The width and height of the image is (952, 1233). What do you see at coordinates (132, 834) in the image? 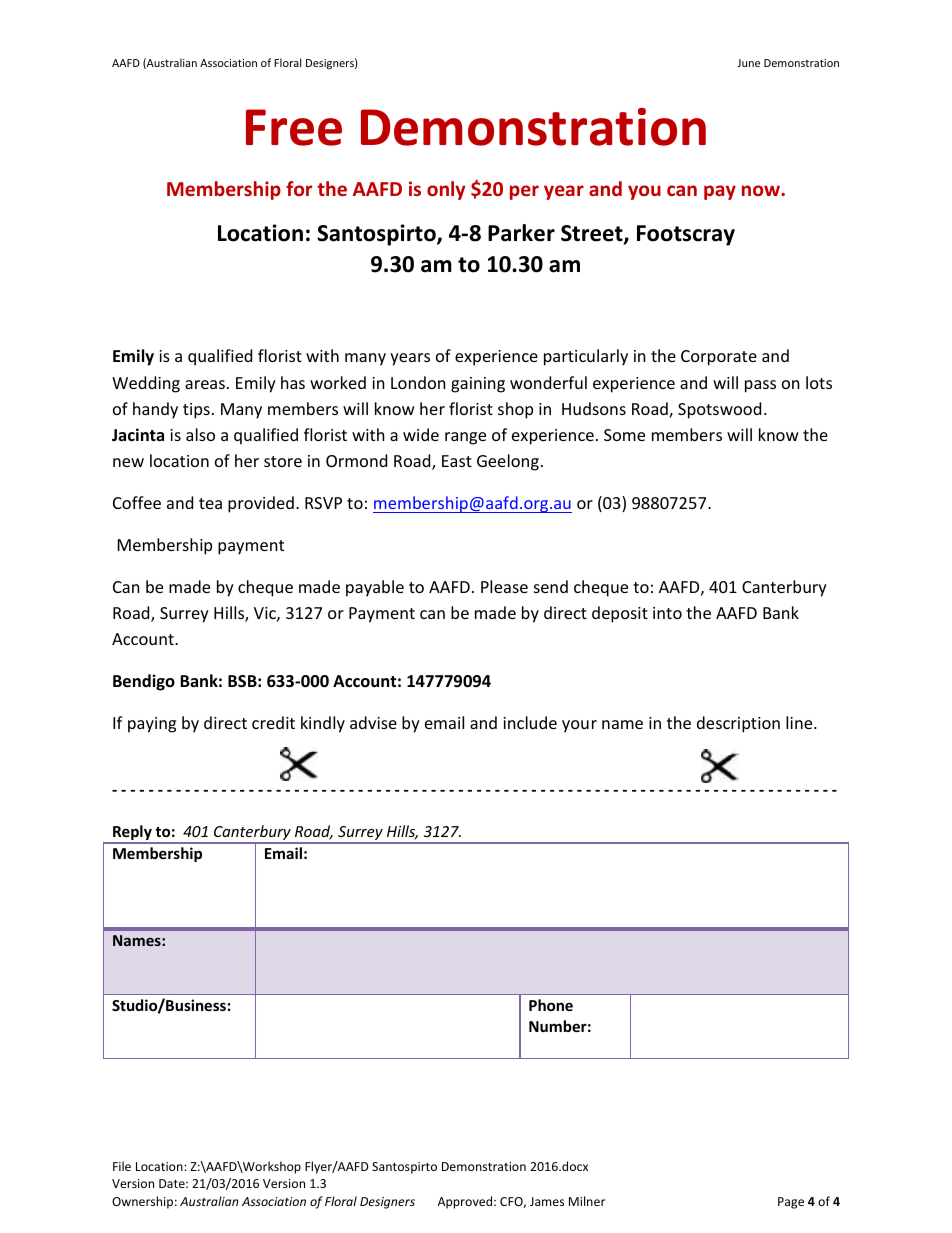
I see `Reply` at bounding box center [132, 834].
